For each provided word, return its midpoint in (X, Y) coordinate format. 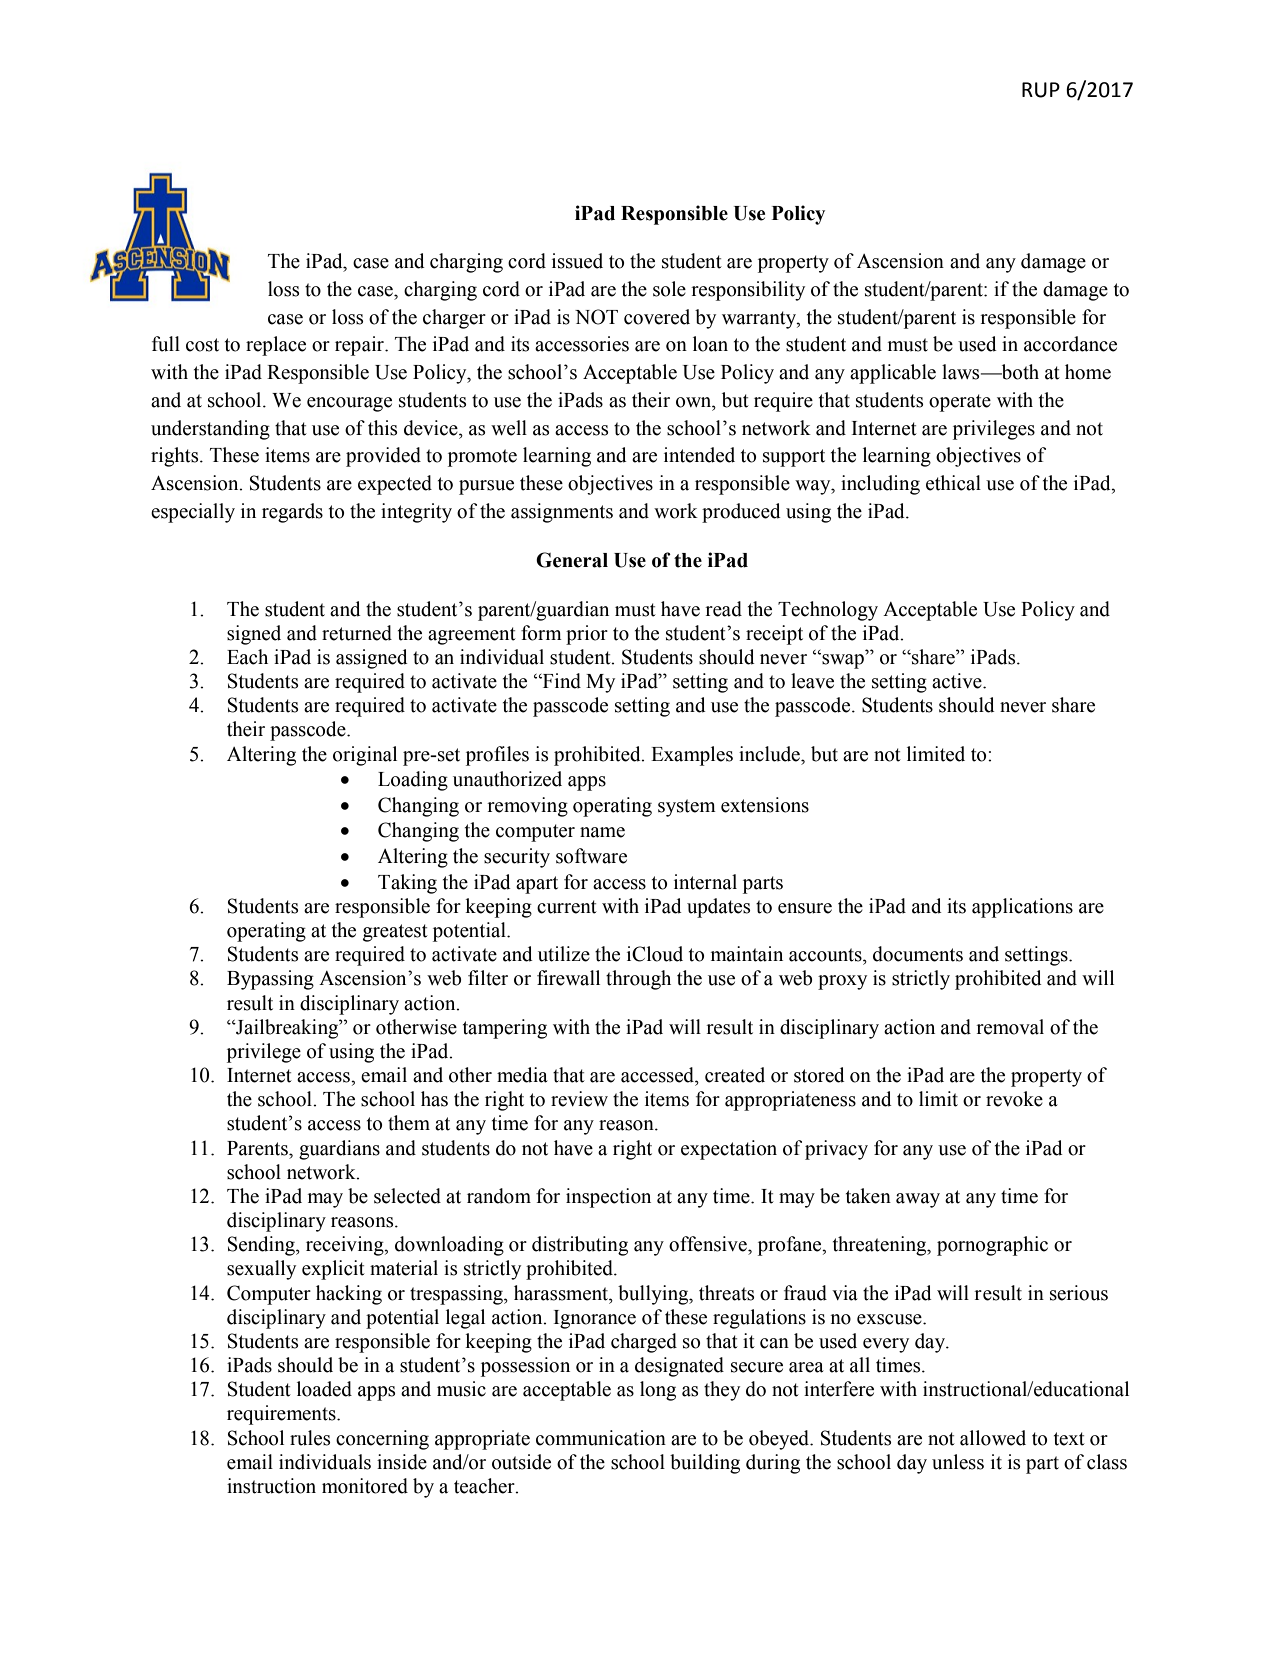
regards (292, 513)
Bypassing (270, 980)
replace (276, 346)
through (638, 980)
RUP (1041, 90)
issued (577, 261)
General (572, 560)
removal (1010, 1027)
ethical (953, 483)
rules (310, 1438)
